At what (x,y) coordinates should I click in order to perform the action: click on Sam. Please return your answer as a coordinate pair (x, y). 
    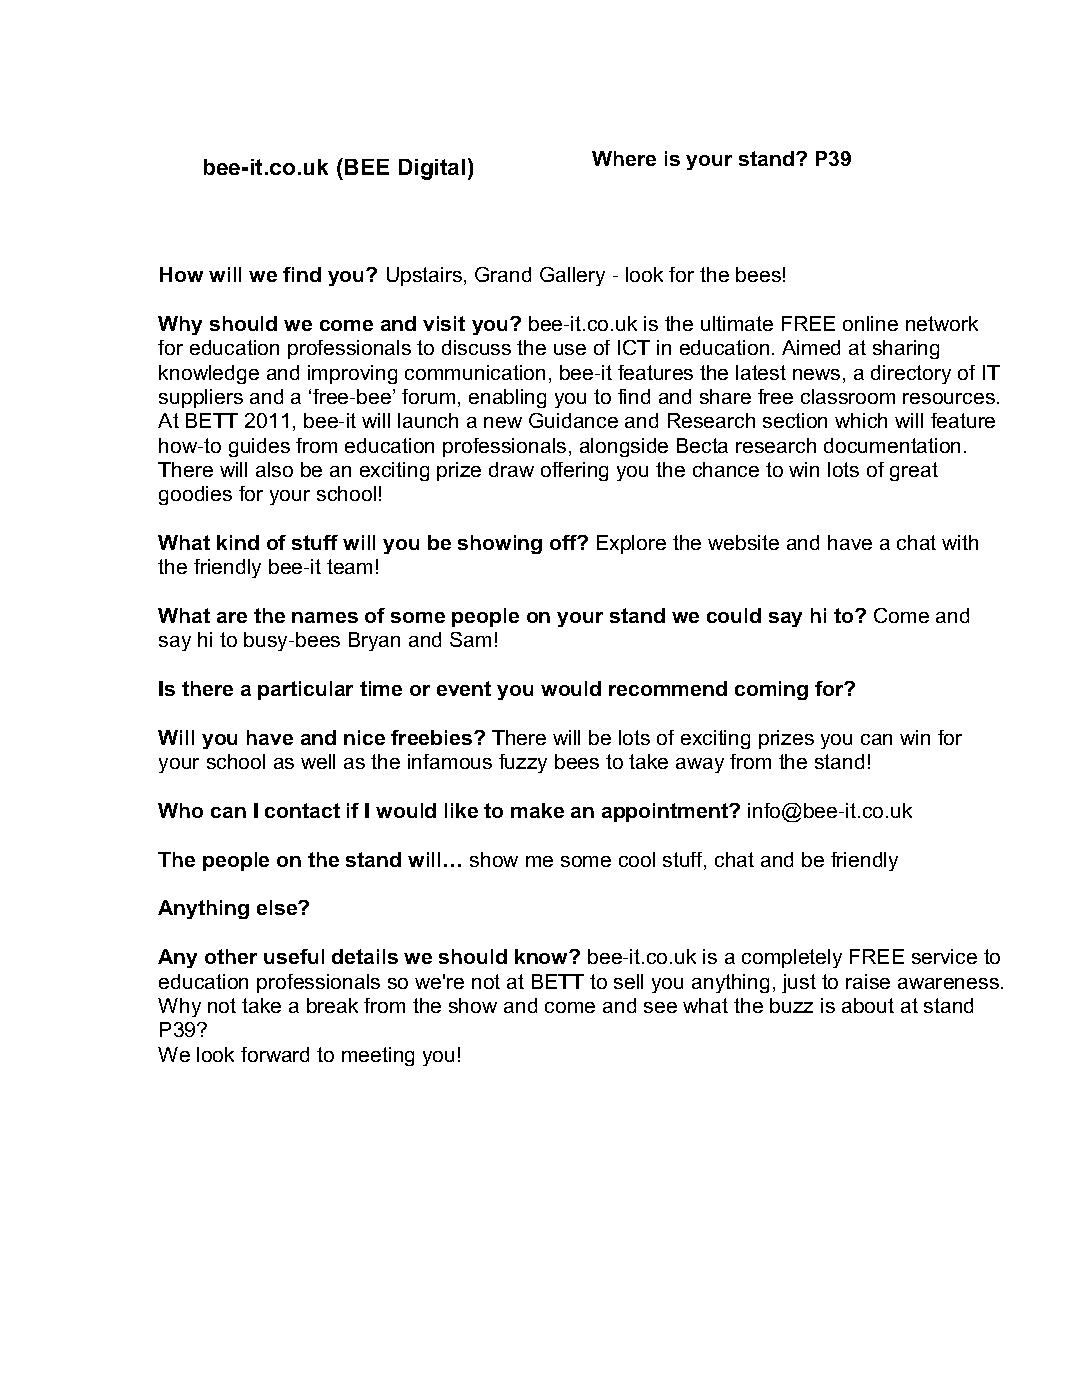
    Looking at the image, I should click on (470, 639).
